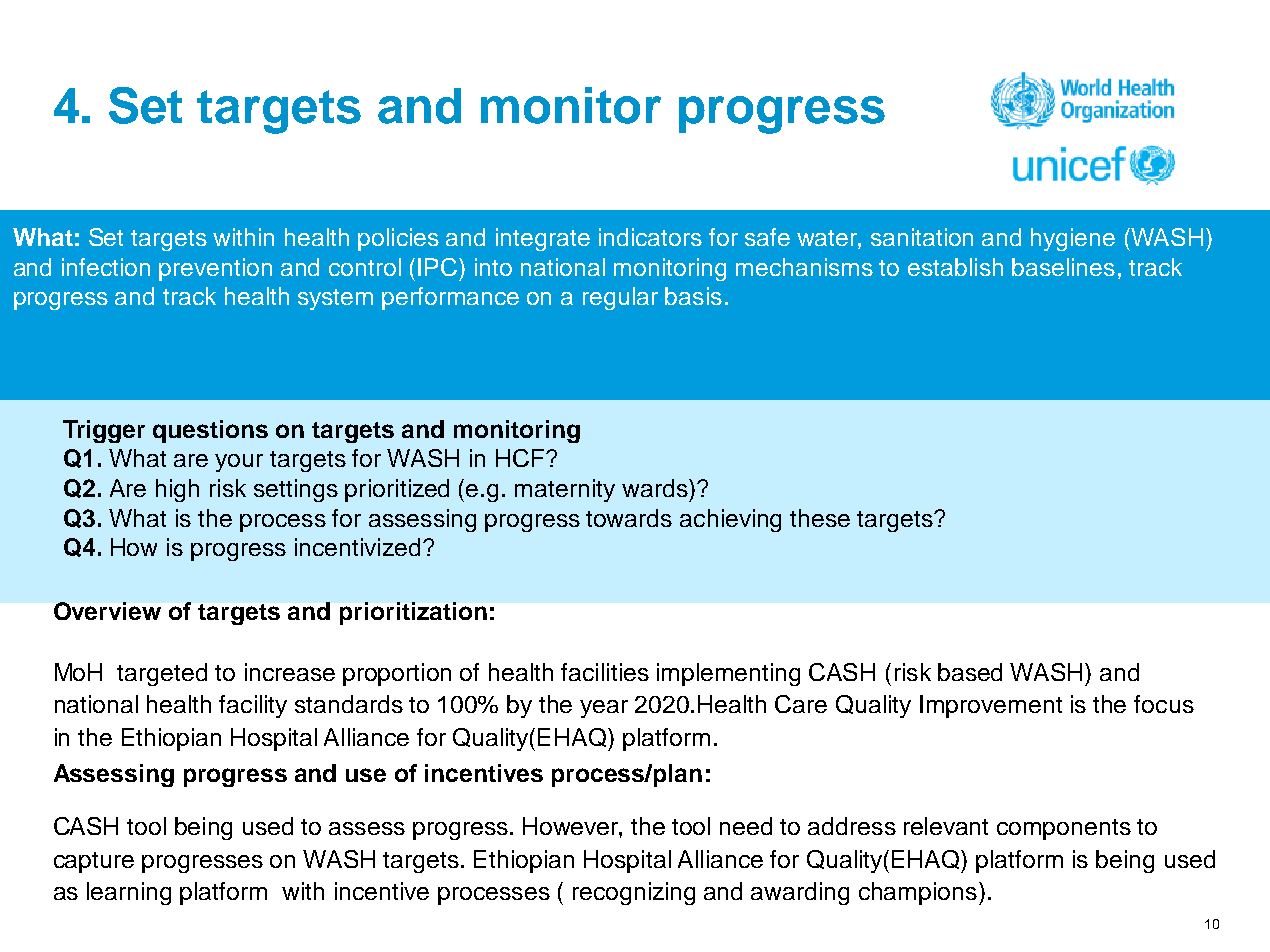 The width and height of the document is (1270, 952). Describe the element at coordinates (820, 518) in the document. I see `these` at that location.
